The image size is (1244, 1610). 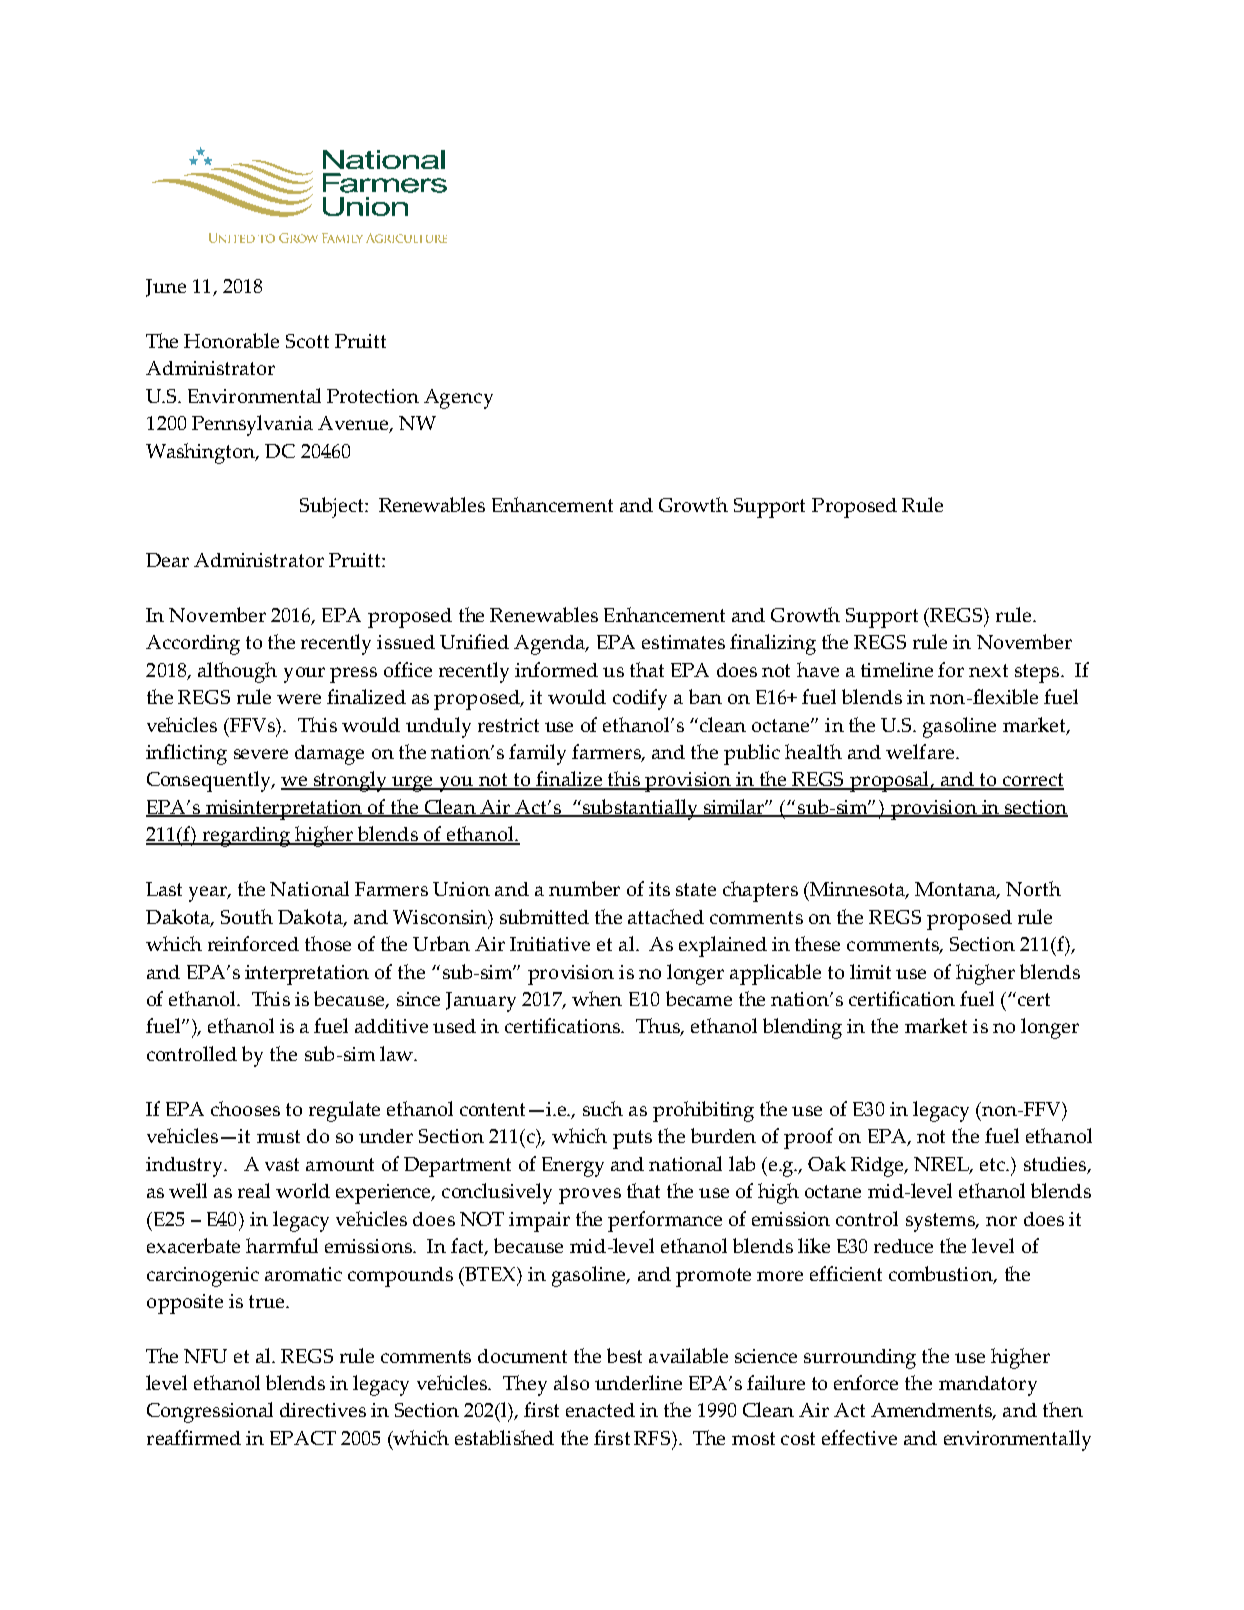 I want to click on Amendments, so click(x=933, y=1411).
